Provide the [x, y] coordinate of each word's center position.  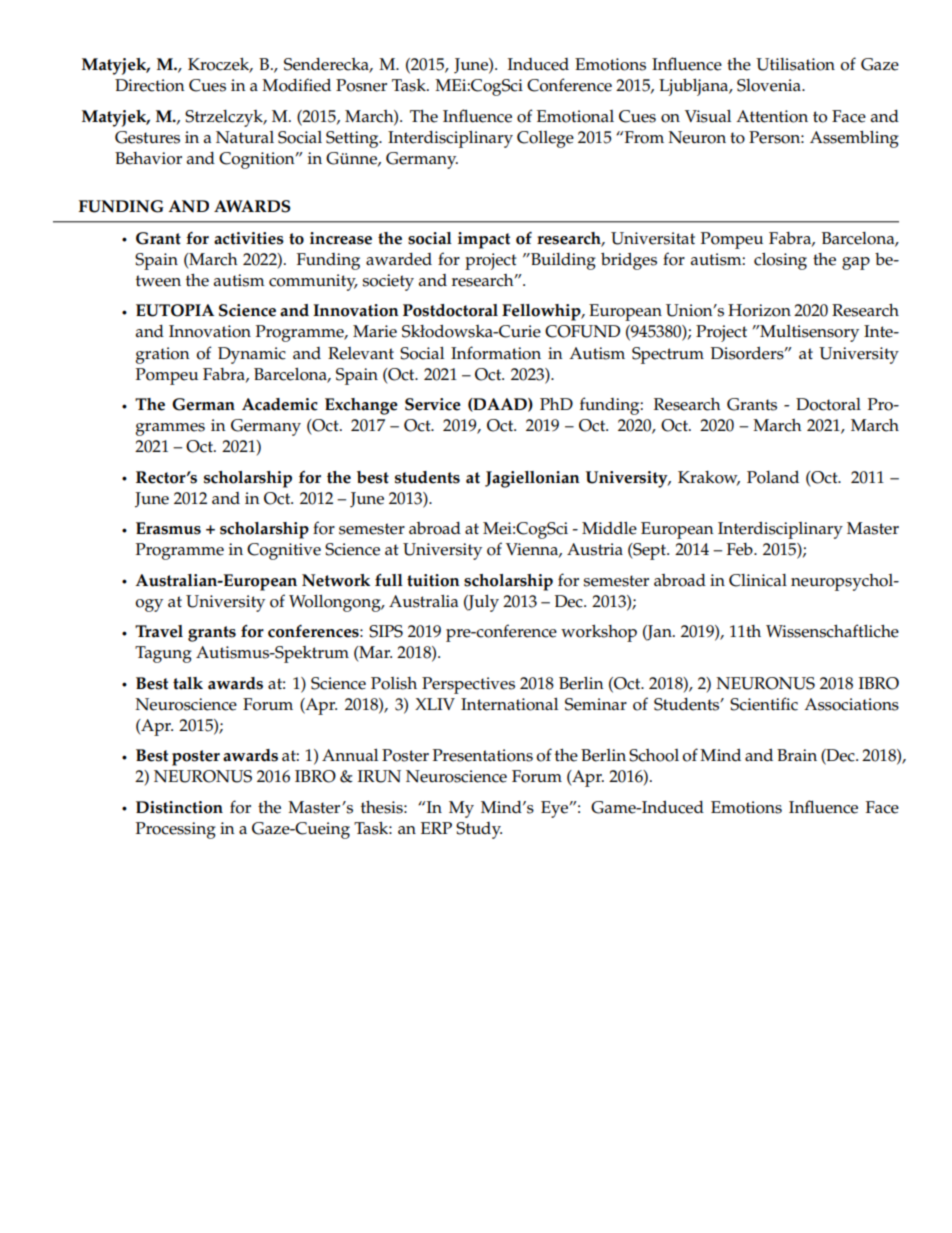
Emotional [575, 116]
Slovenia [770, 85]
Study [479, 830]
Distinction [179, 807]
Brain [797, 755]
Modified [296, 85]
